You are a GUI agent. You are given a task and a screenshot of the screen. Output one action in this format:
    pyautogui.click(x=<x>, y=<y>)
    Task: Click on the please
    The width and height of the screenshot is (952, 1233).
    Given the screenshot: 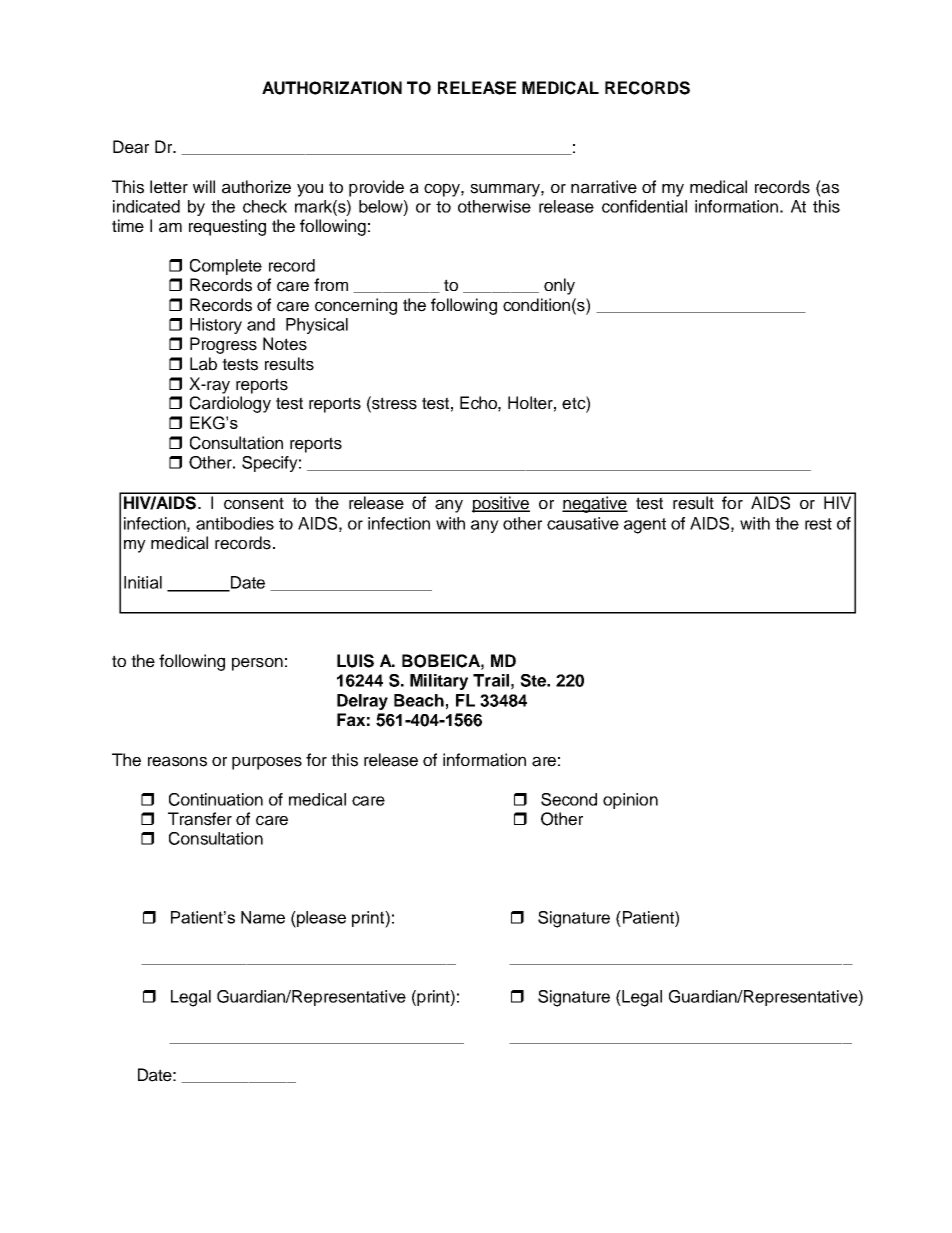 What is the action you would take?
    pyautogui.click(x=320, y=919)
